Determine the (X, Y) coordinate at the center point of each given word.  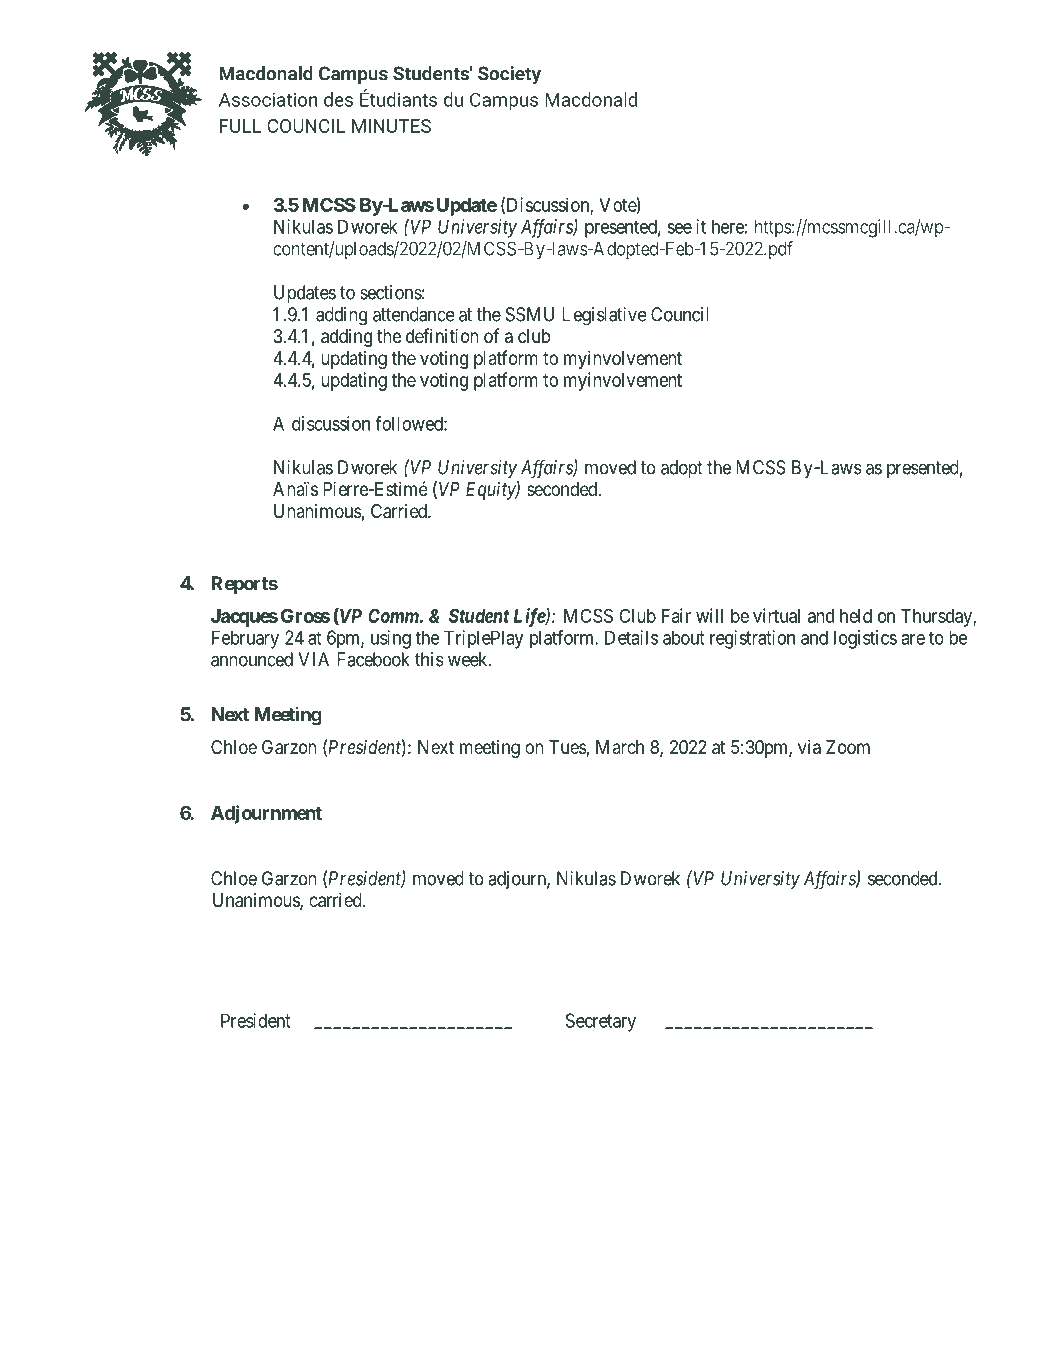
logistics (865, 639)
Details (631, 637)
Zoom (848, 747)
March (620, 747)
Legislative (604, 316)
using (391, 639)
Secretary (601, 1022)
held (856, 616)
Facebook (373, 659)
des (338, 99)
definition (442, 335)
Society (509, 75)
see (680, 228)
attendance (414, 314)
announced (252, 659)
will (709, 615)
